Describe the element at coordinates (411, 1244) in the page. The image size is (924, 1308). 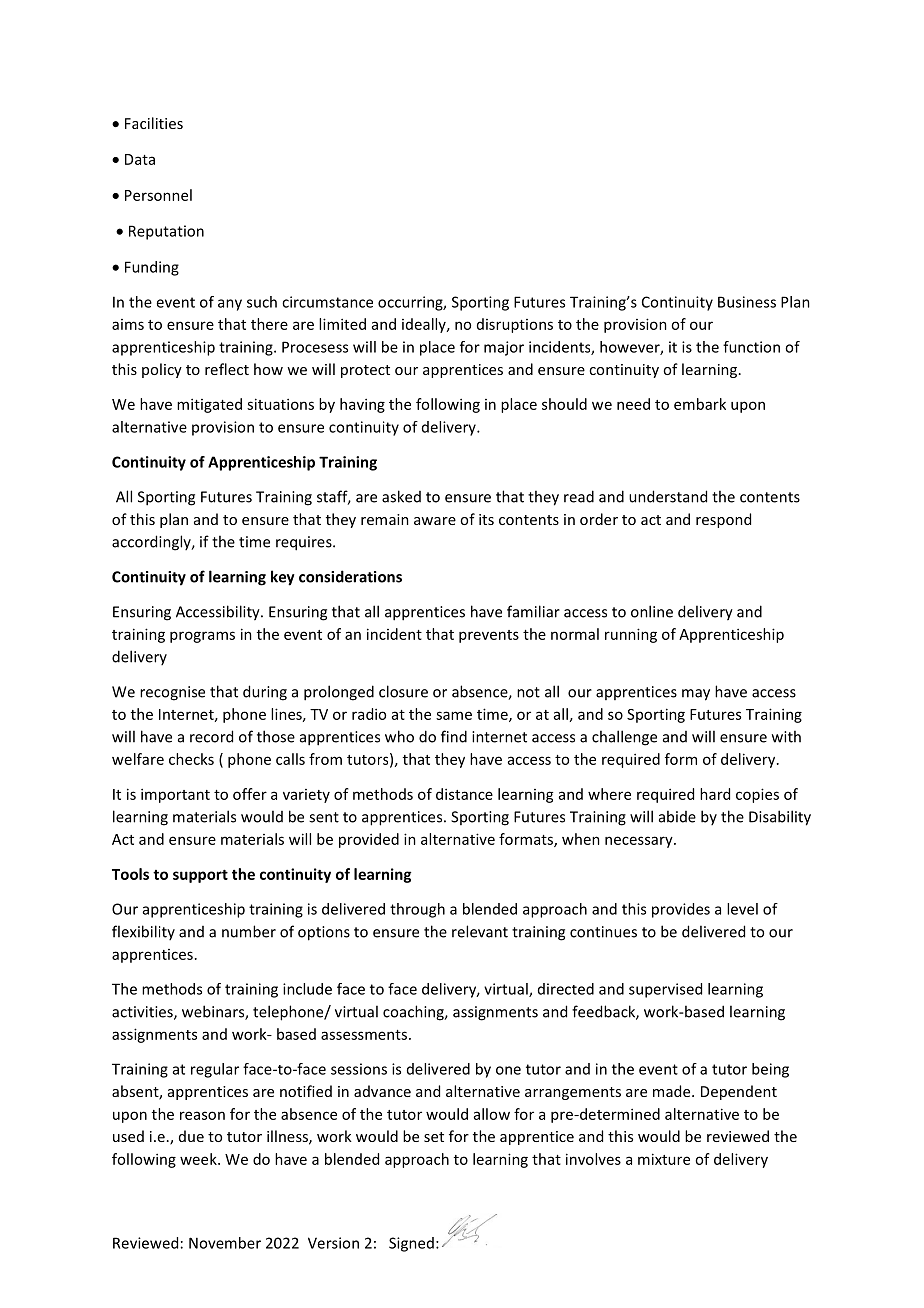
I see `Signed` at that location.
